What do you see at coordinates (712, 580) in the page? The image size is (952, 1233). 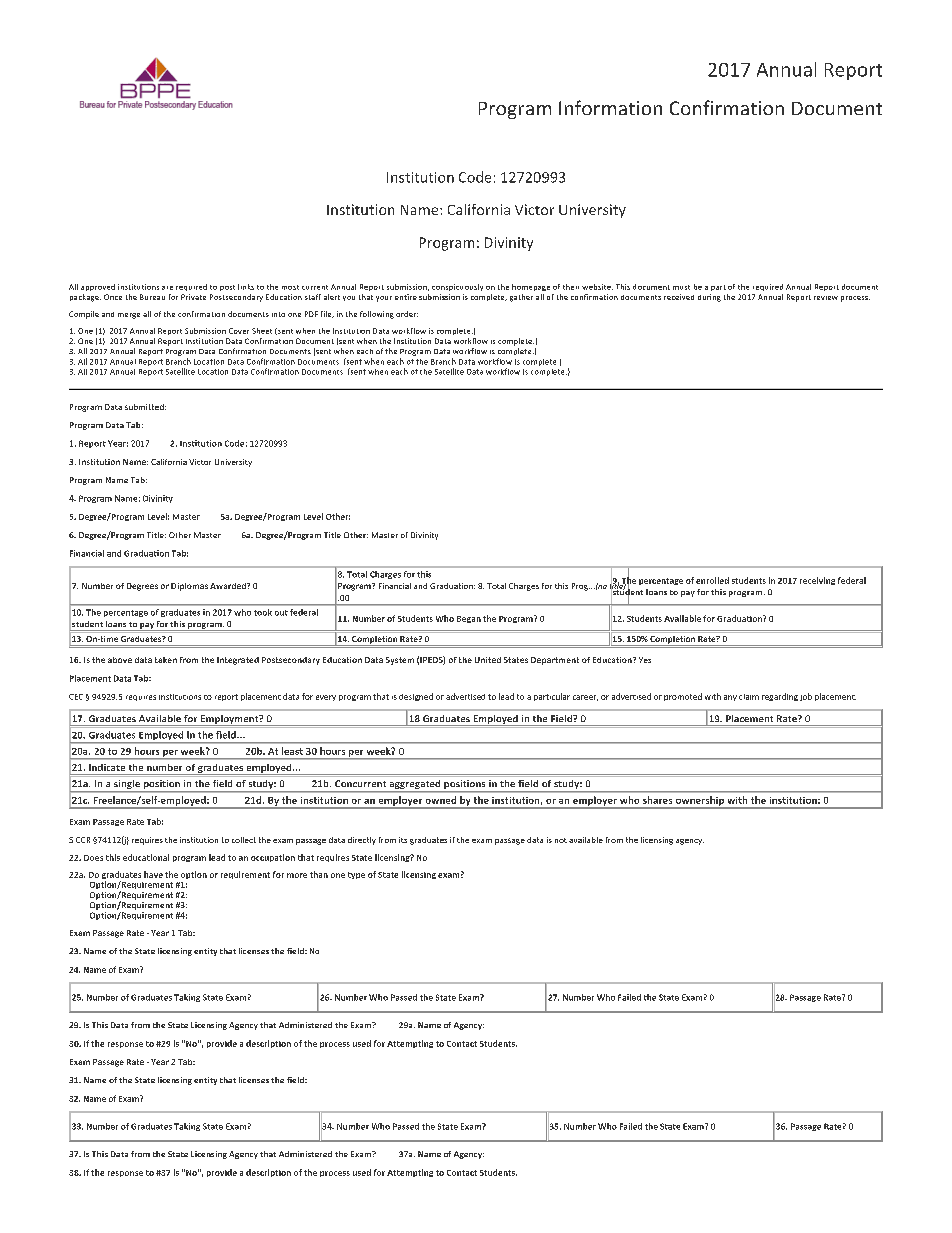 I see `enrolled` at bounding box center [712, 580].
